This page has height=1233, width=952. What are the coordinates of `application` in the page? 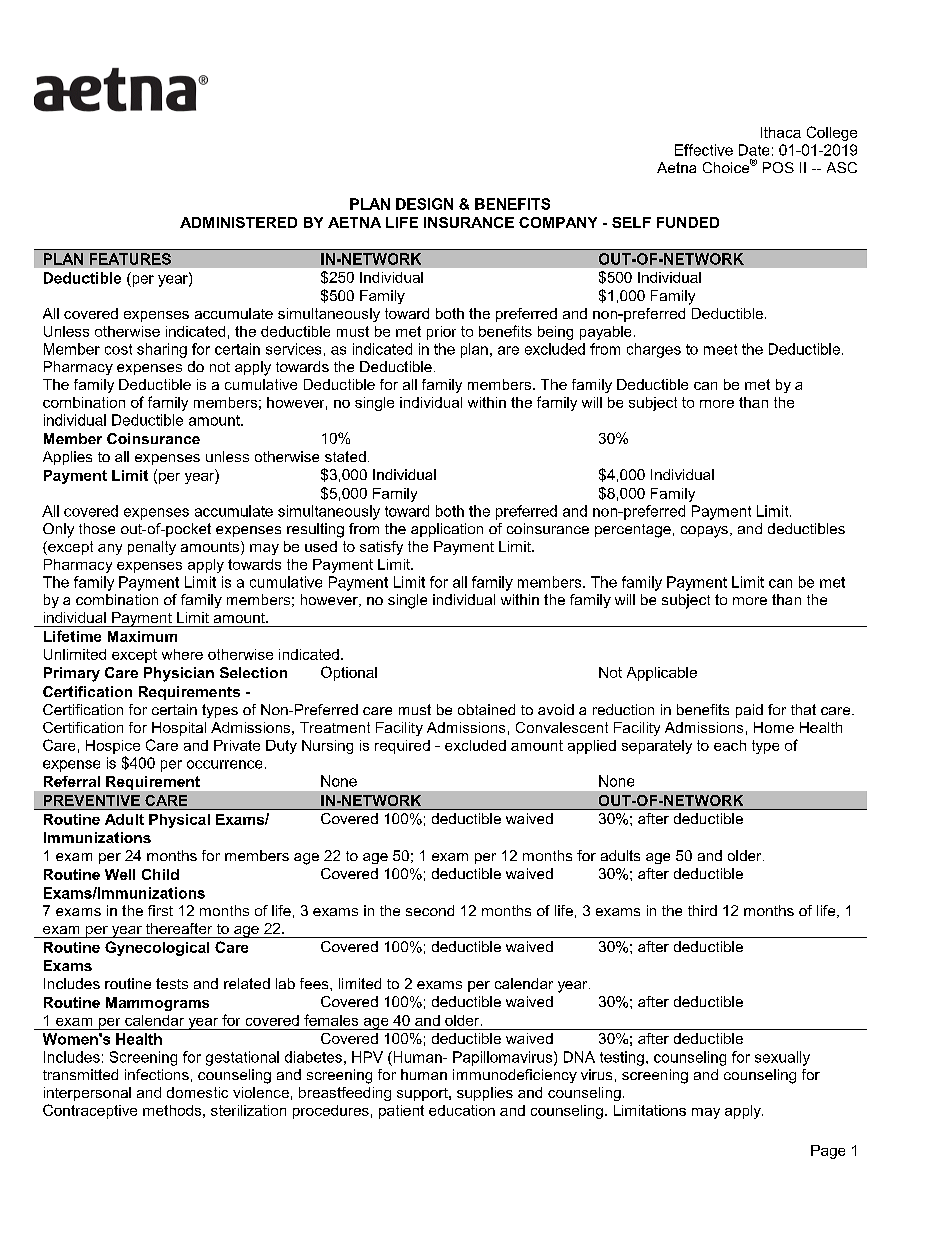 It's located at (447, 530).
